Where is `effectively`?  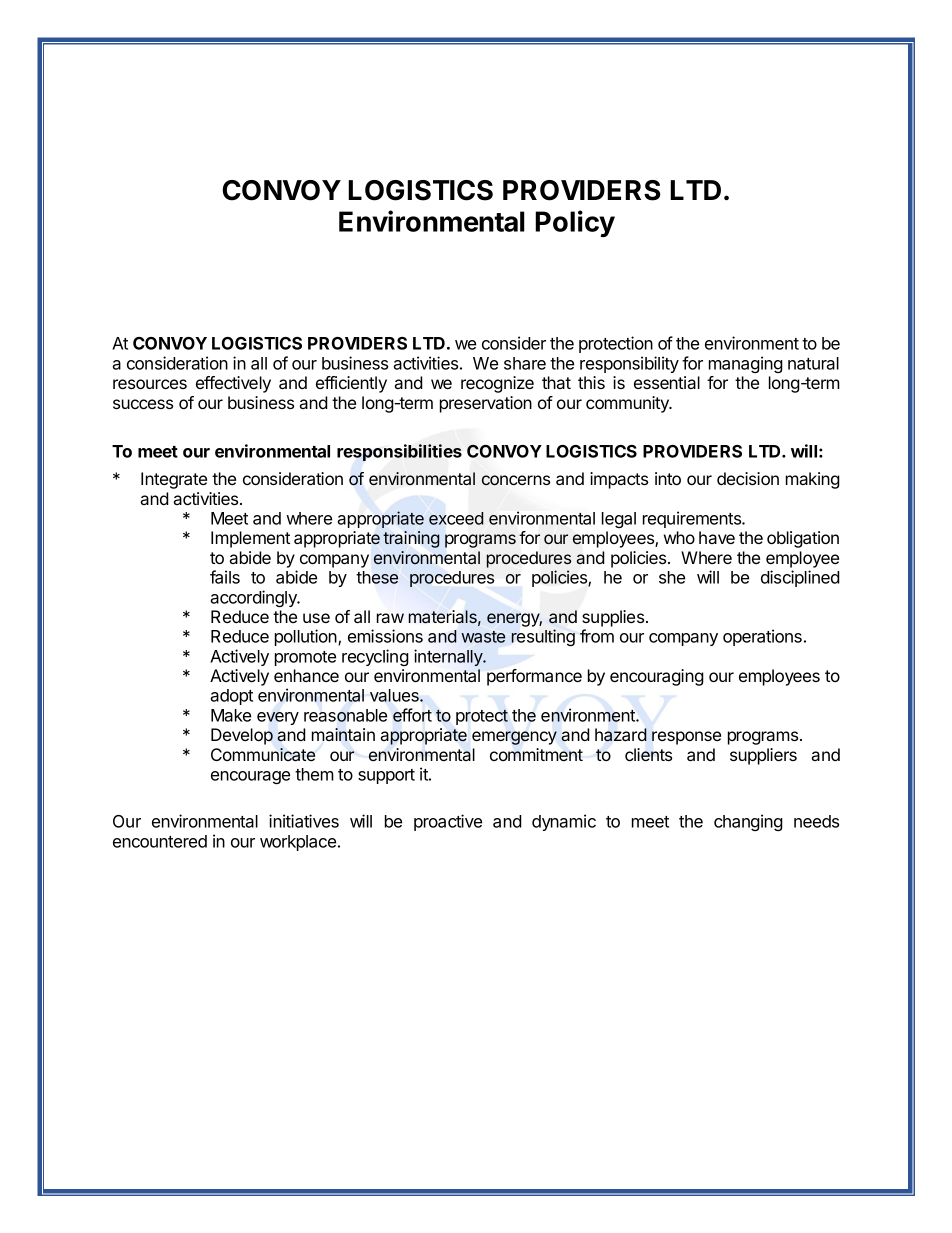
effectively is located at coordinates (233, 384).
